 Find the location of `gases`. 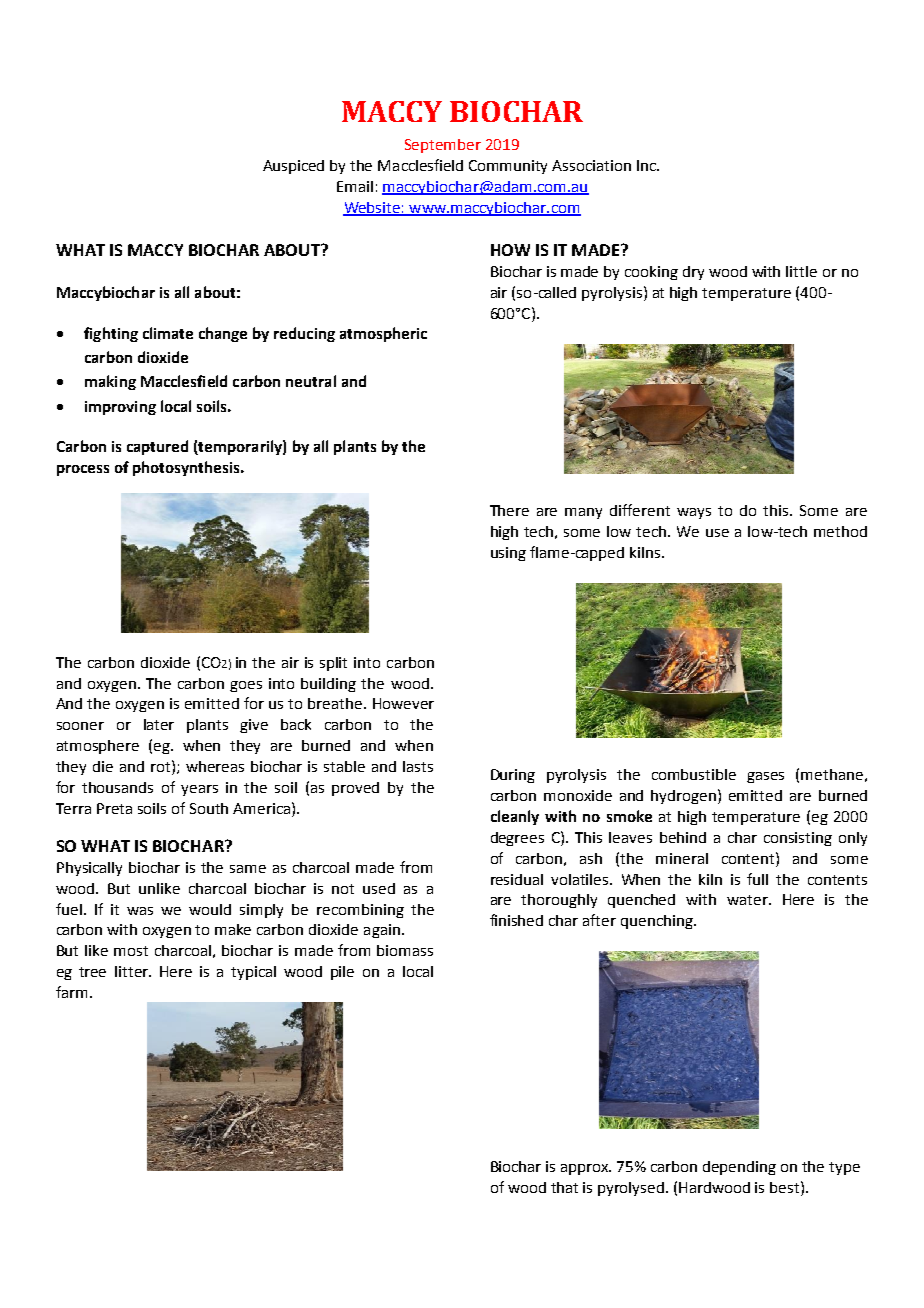

gases is located at coordinates (765, 777).
